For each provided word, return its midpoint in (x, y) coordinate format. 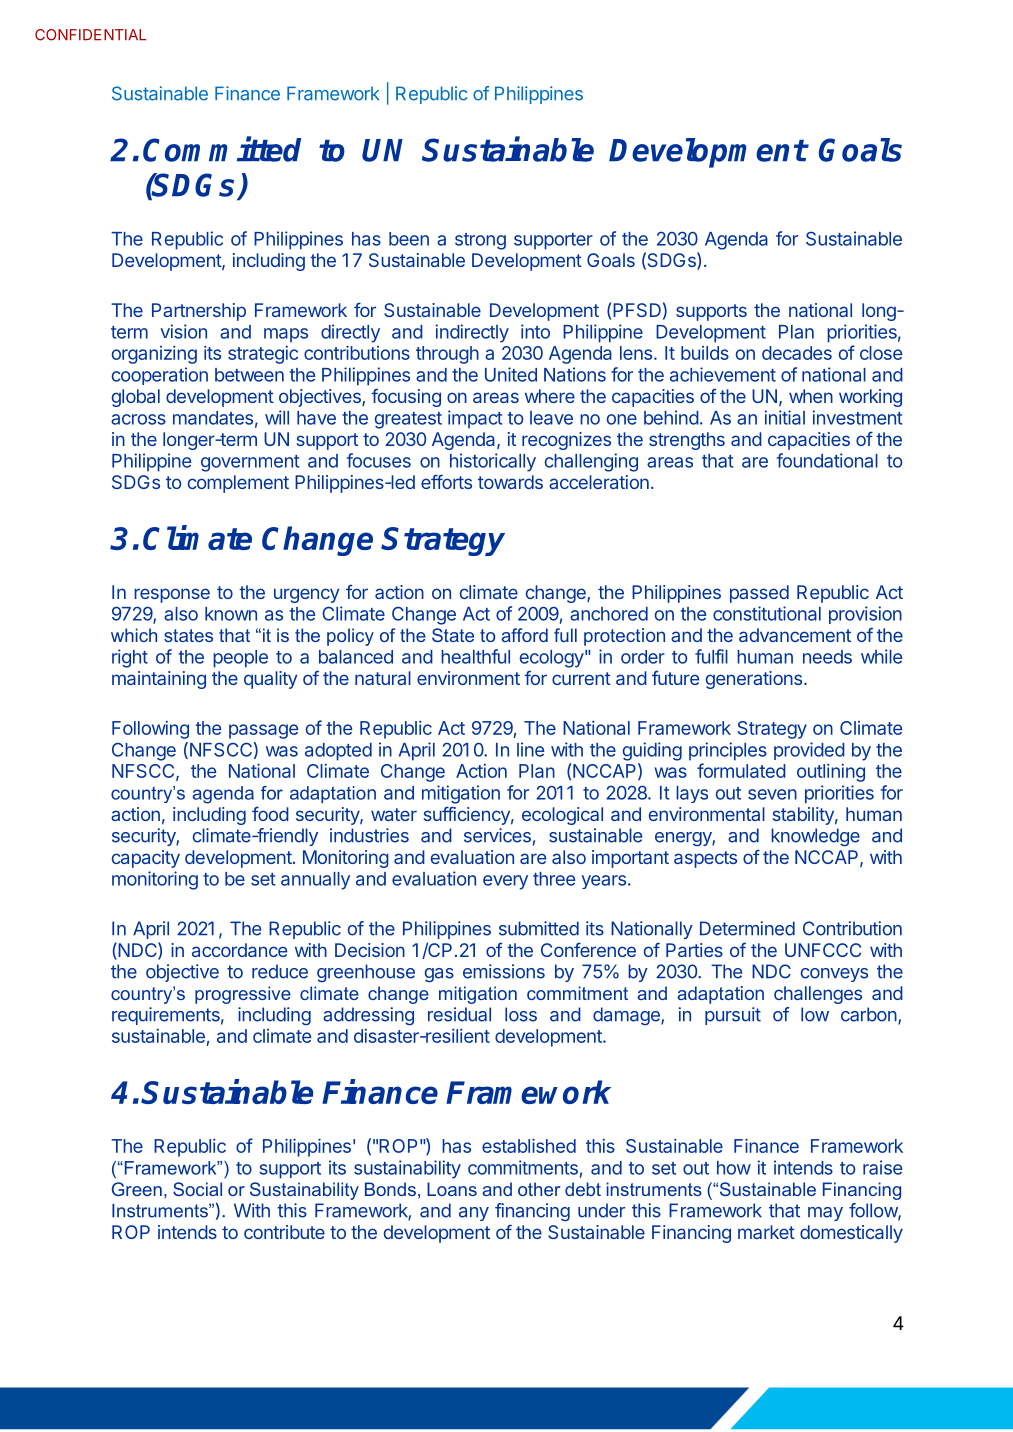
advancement (795, 635)
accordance (239, 950)
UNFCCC (823, 950)
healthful (475, 656)
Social (197, 1189)
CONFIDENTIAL (90, 35)
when (811, 396)
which (134, 635)
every (505, 882)
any (474, 1214)
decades (797, 353)
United (511, 374)
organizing (154, 355)
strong (480, 241)
